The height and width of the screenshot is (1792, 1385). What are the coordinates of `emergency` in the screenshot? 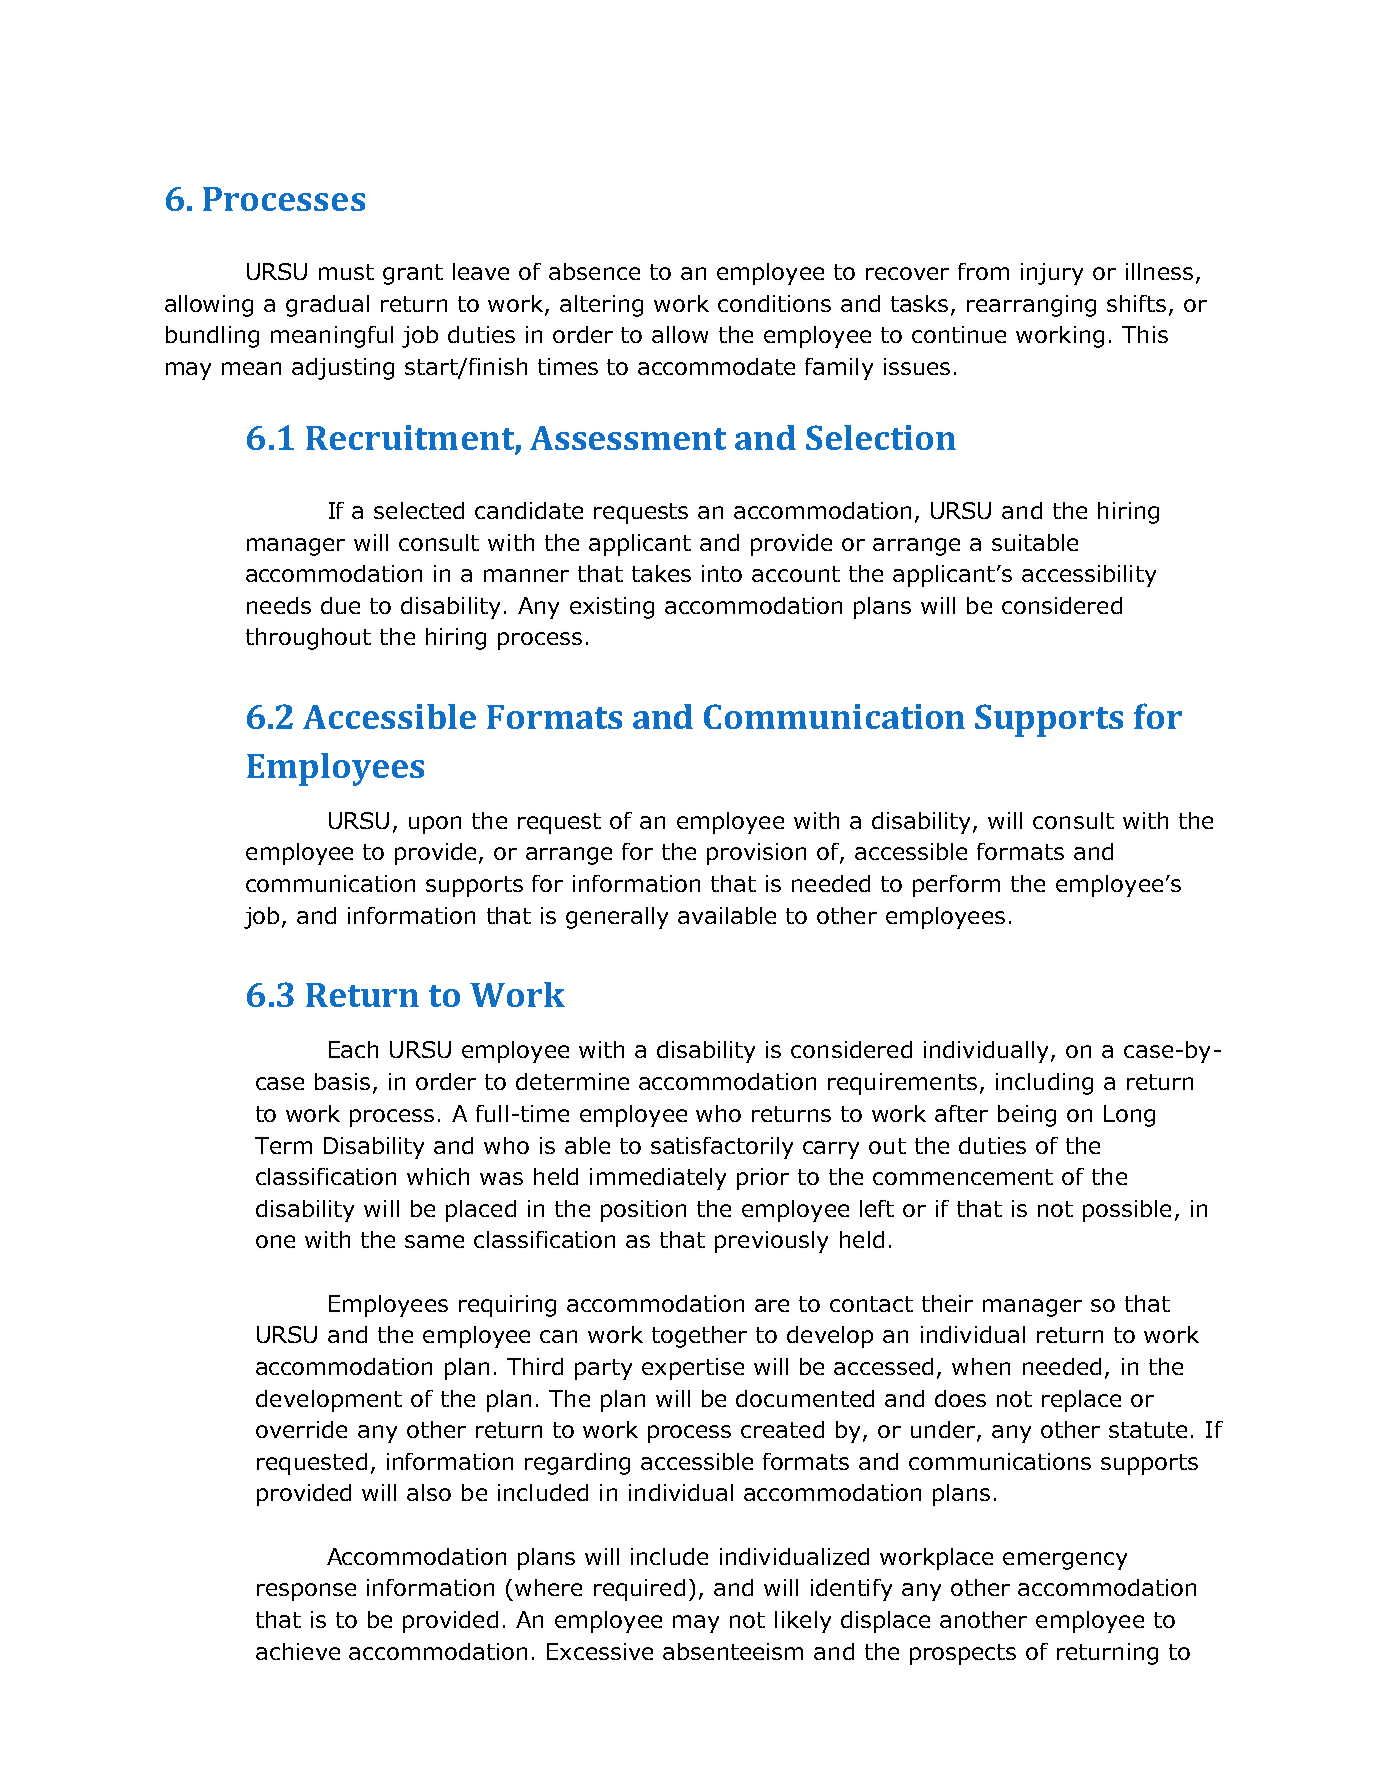 It's located at (1065, 1561).
